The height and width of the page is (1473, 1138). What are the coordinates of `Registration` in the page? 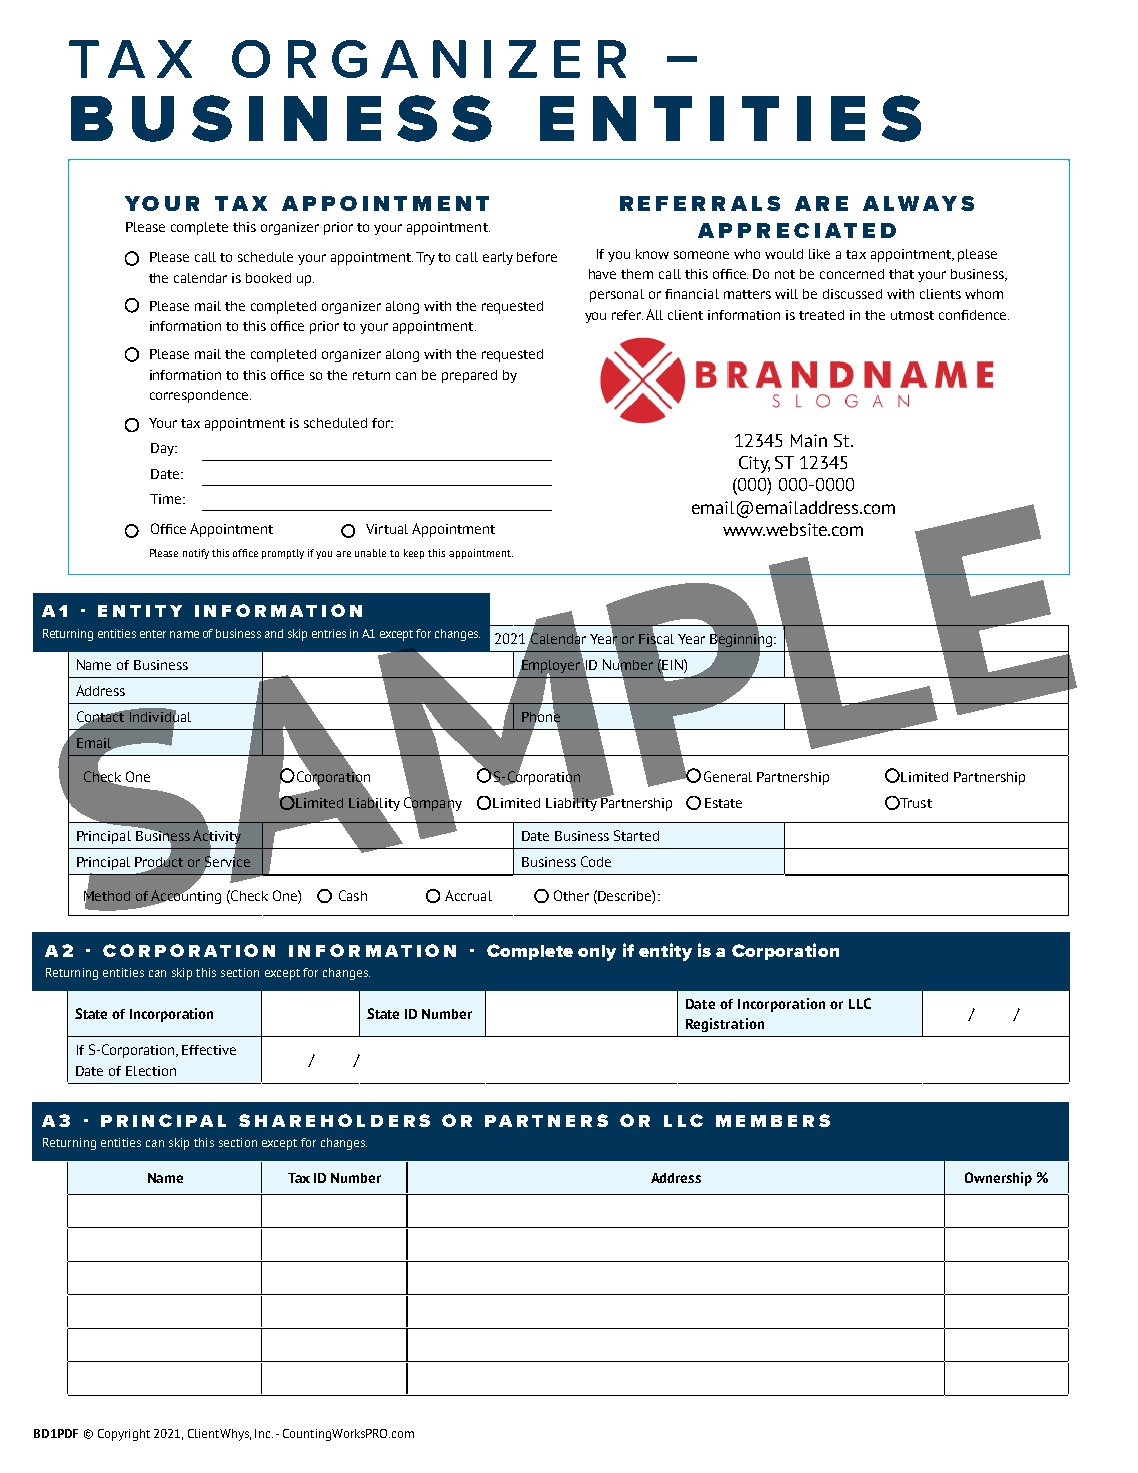 It's located at (725, 1025).
